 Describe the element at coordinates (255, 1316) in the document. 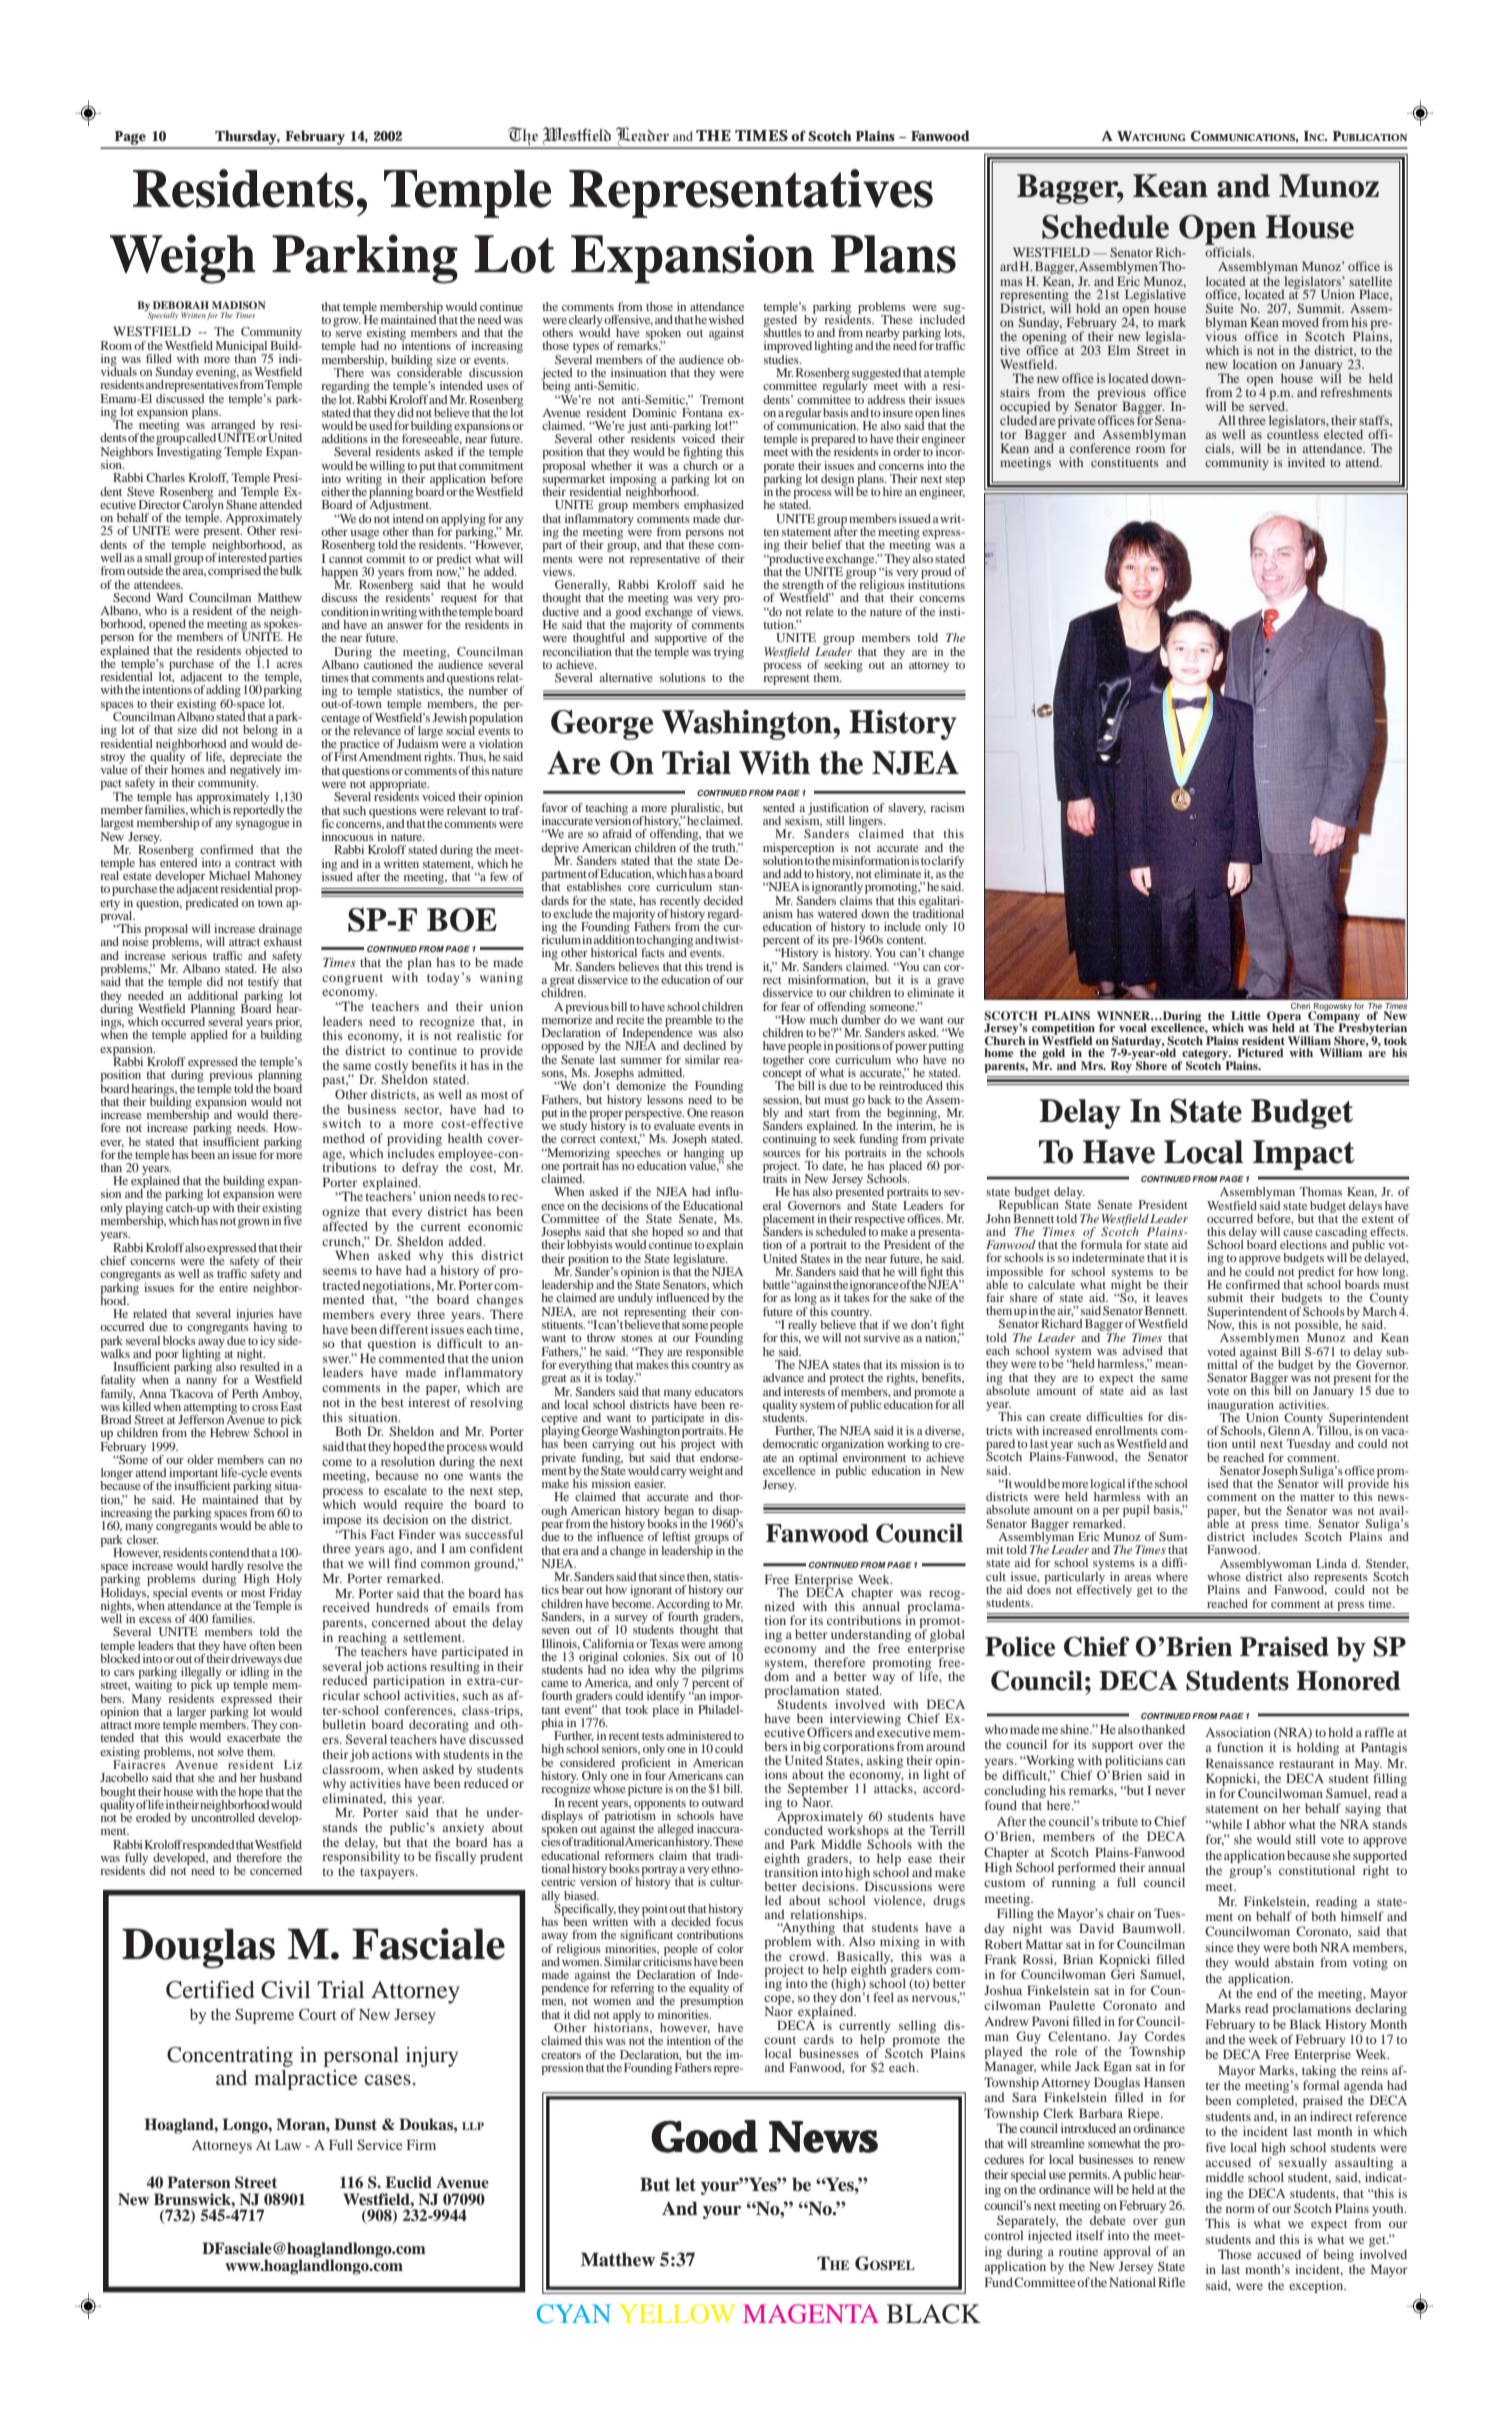

I see `injuries` at that location.
